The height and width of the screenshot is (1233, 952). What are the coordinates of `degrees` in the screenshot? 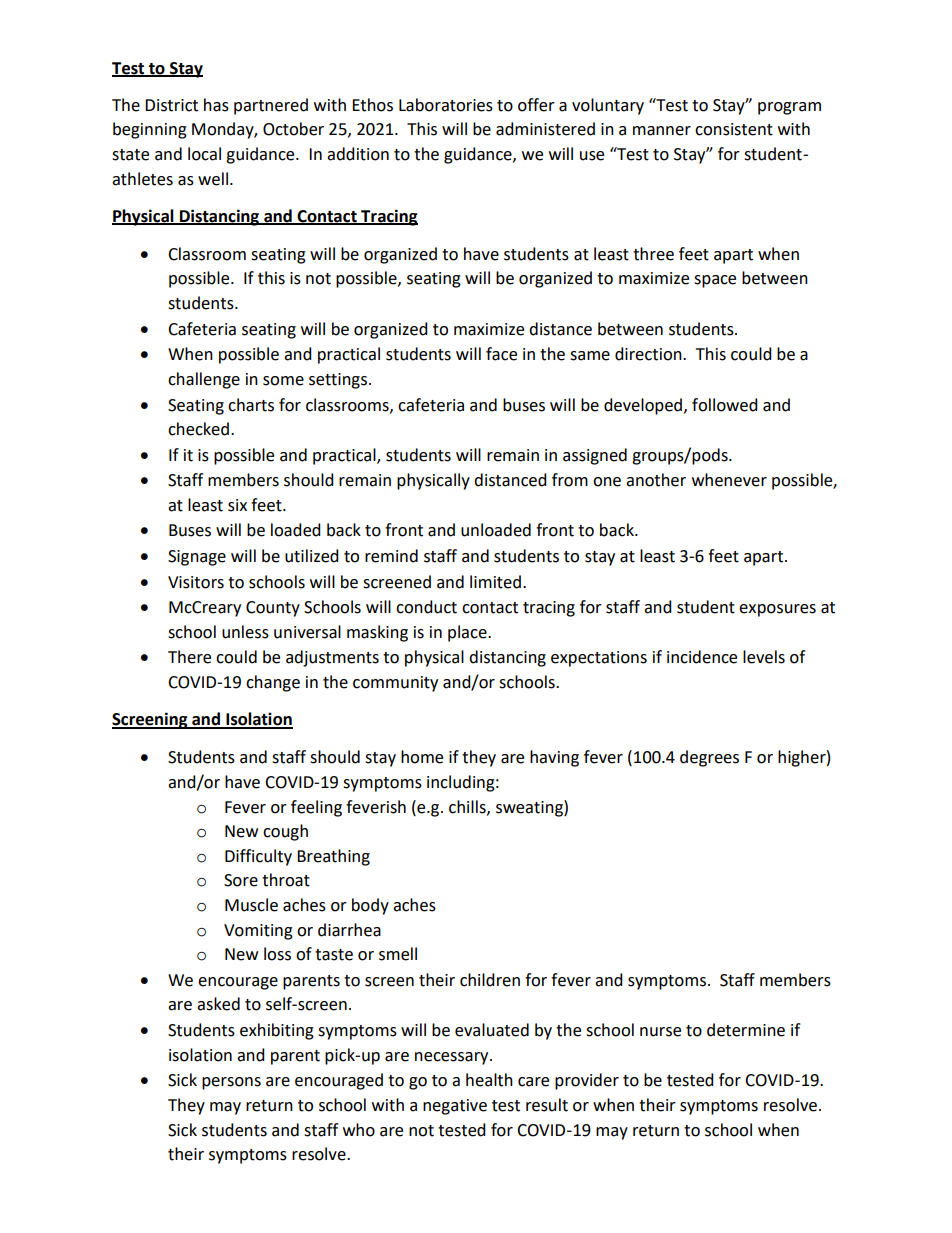 It's located at (709, 758).
